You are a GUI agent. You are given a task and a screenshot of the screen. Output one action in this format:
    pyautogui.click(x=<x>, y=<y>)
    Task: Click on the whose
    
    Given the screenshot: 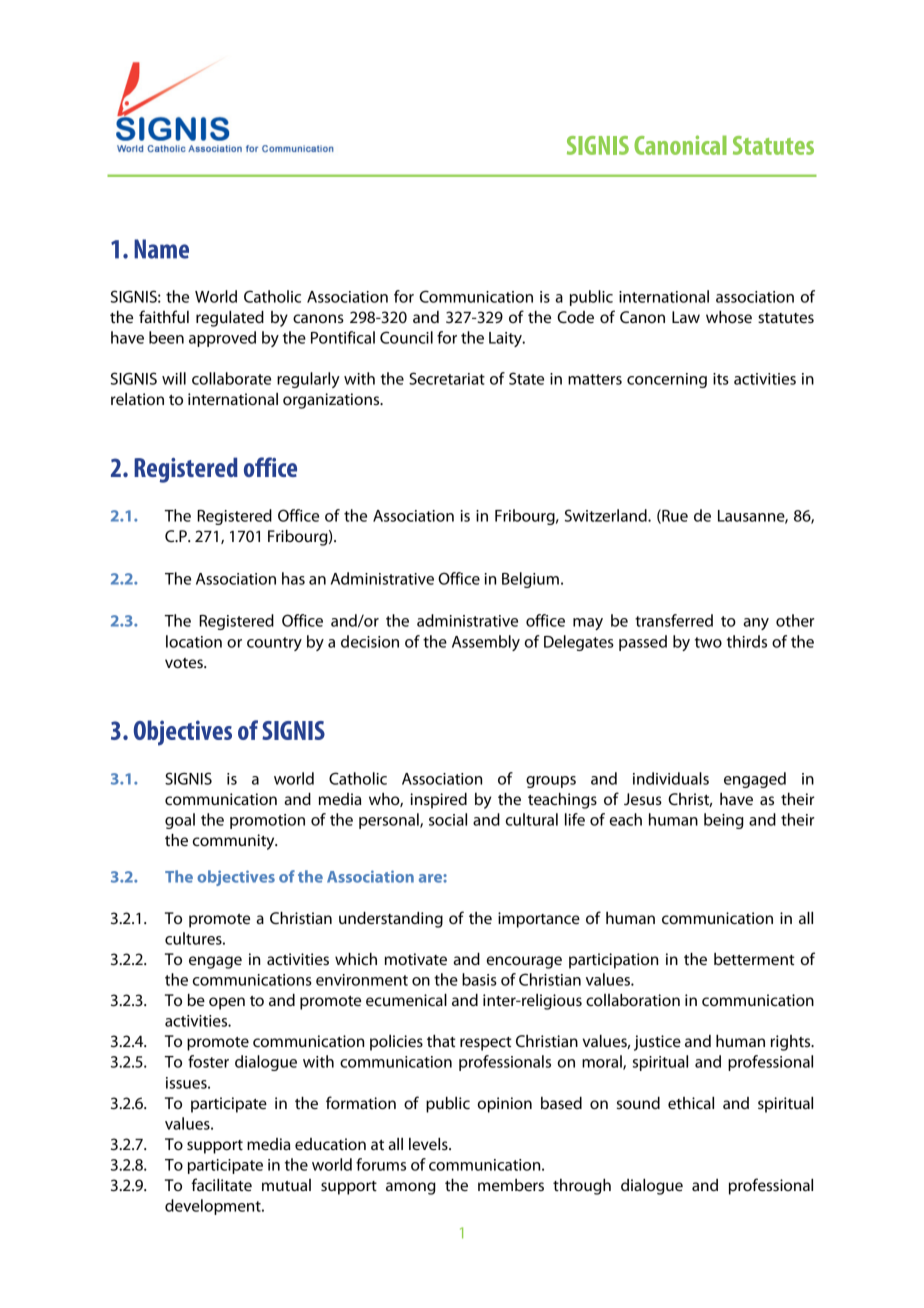 What is the action you would take?
    pyautogui.click(x=729, y=317)
